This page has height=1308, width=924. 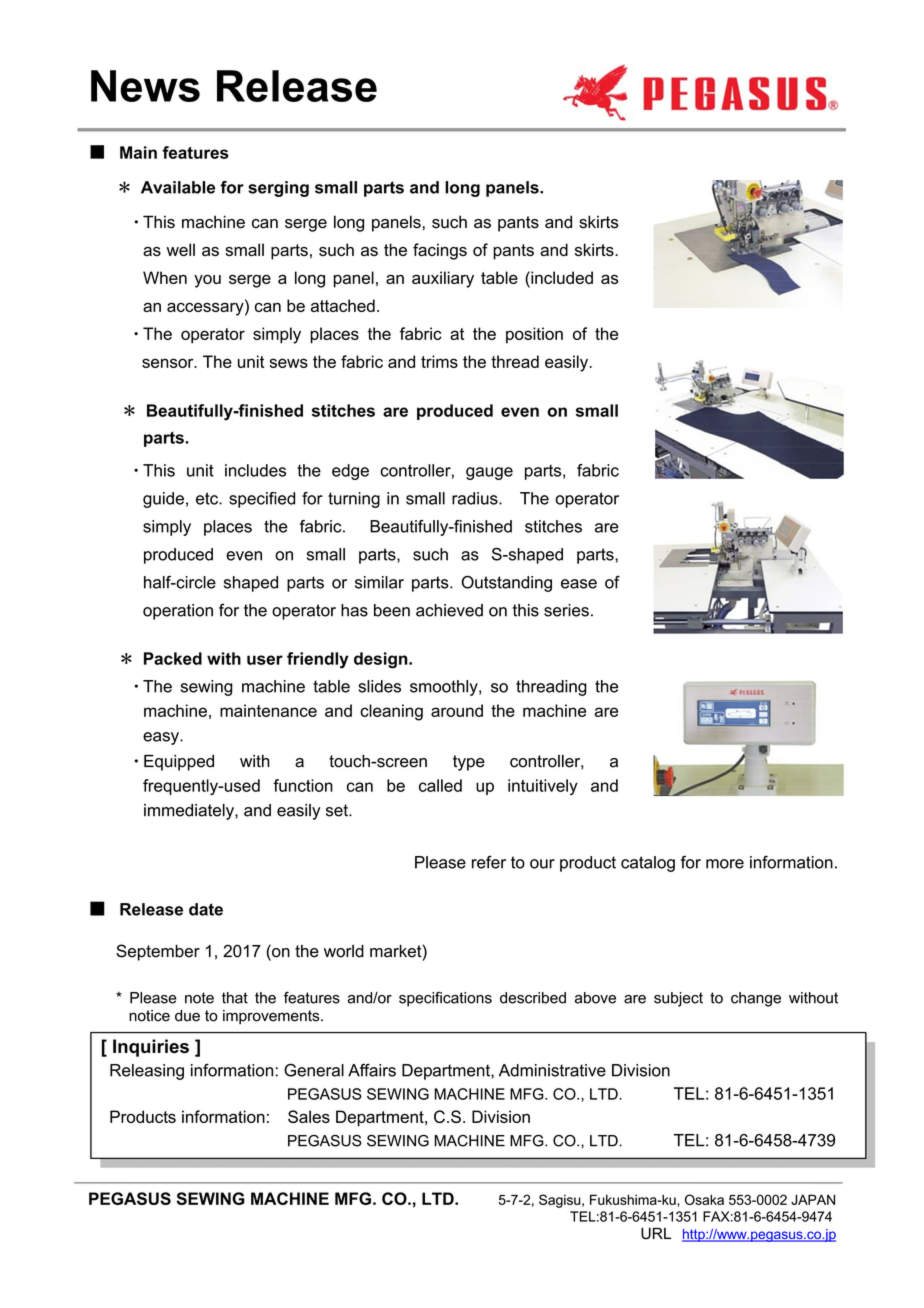 I want to click on facings, so click(x=440, y=251).
